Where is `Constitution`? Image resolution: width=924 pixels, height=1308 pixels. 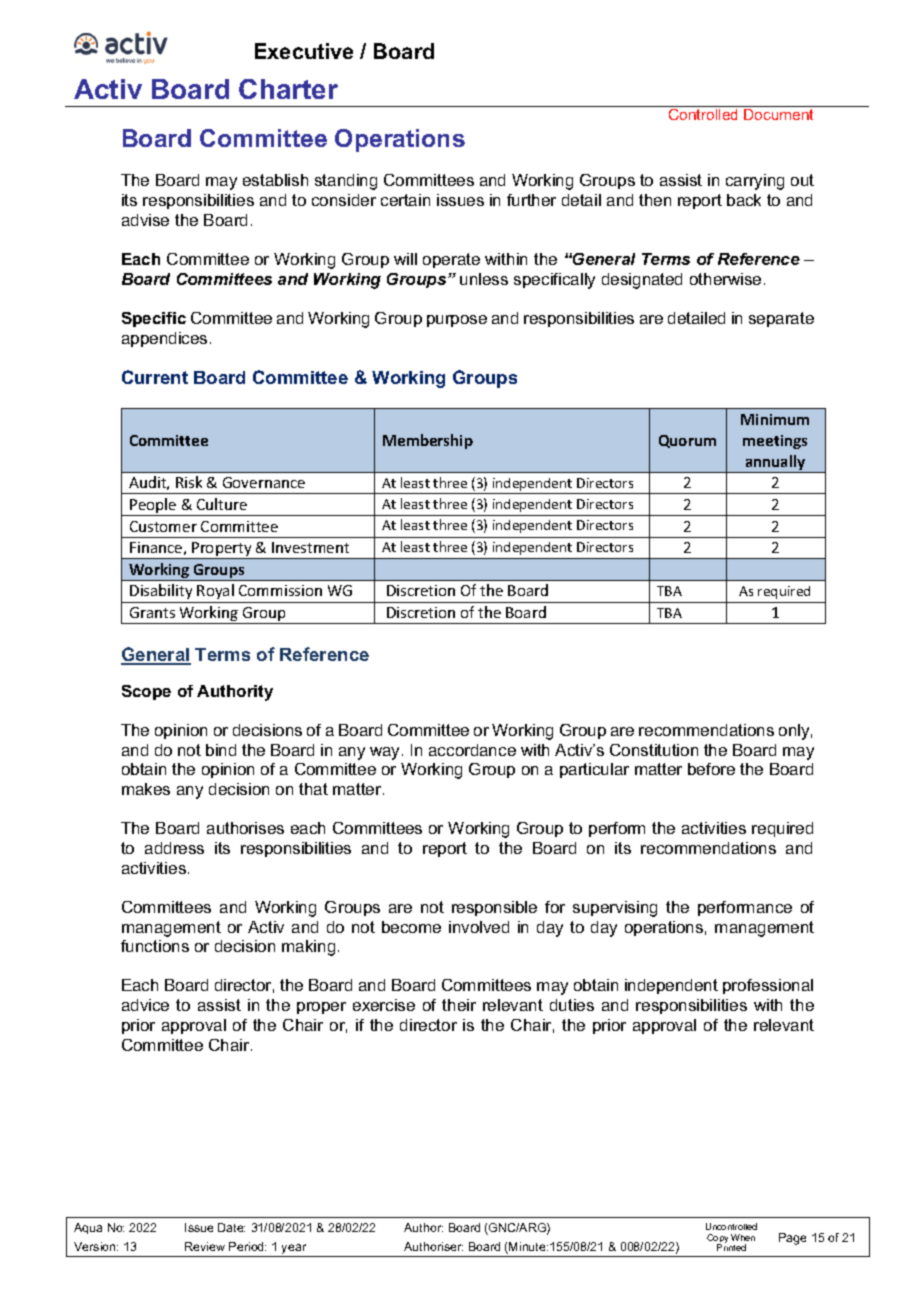
Constitution is located at coordinates (654, 750).
